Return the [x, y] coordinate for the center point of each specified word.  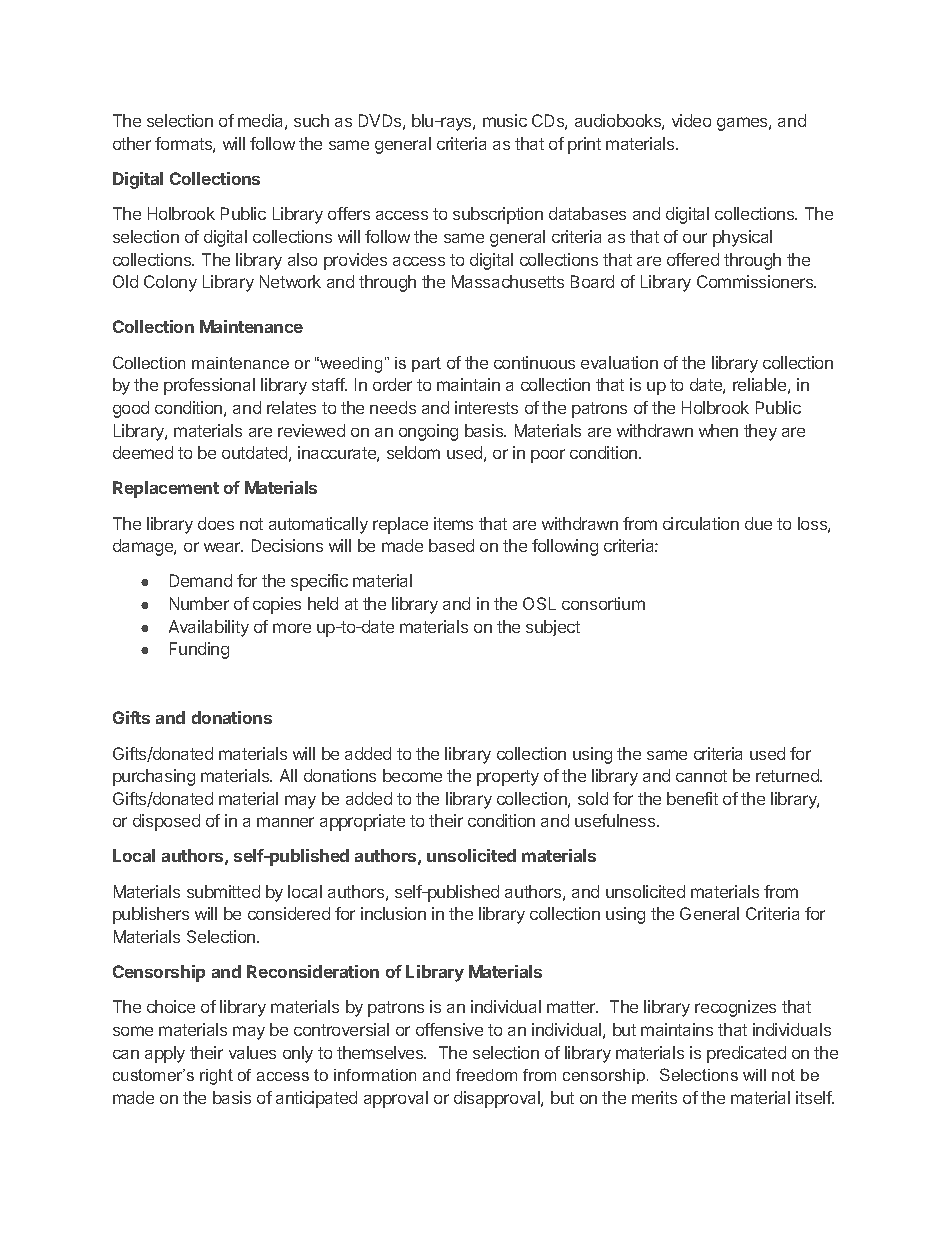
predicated [746, 1054]
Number [199, 603]
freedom [486, 1075]
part [426, 364]
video [691, 120]
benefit [692, 798]
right [216, 1077]
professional [209, 386]
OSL [539, 603]
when [718, 430]
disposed [166, 822]
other [132, 143]
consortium [603, 603]
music [505, 120]
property [508, 778]
